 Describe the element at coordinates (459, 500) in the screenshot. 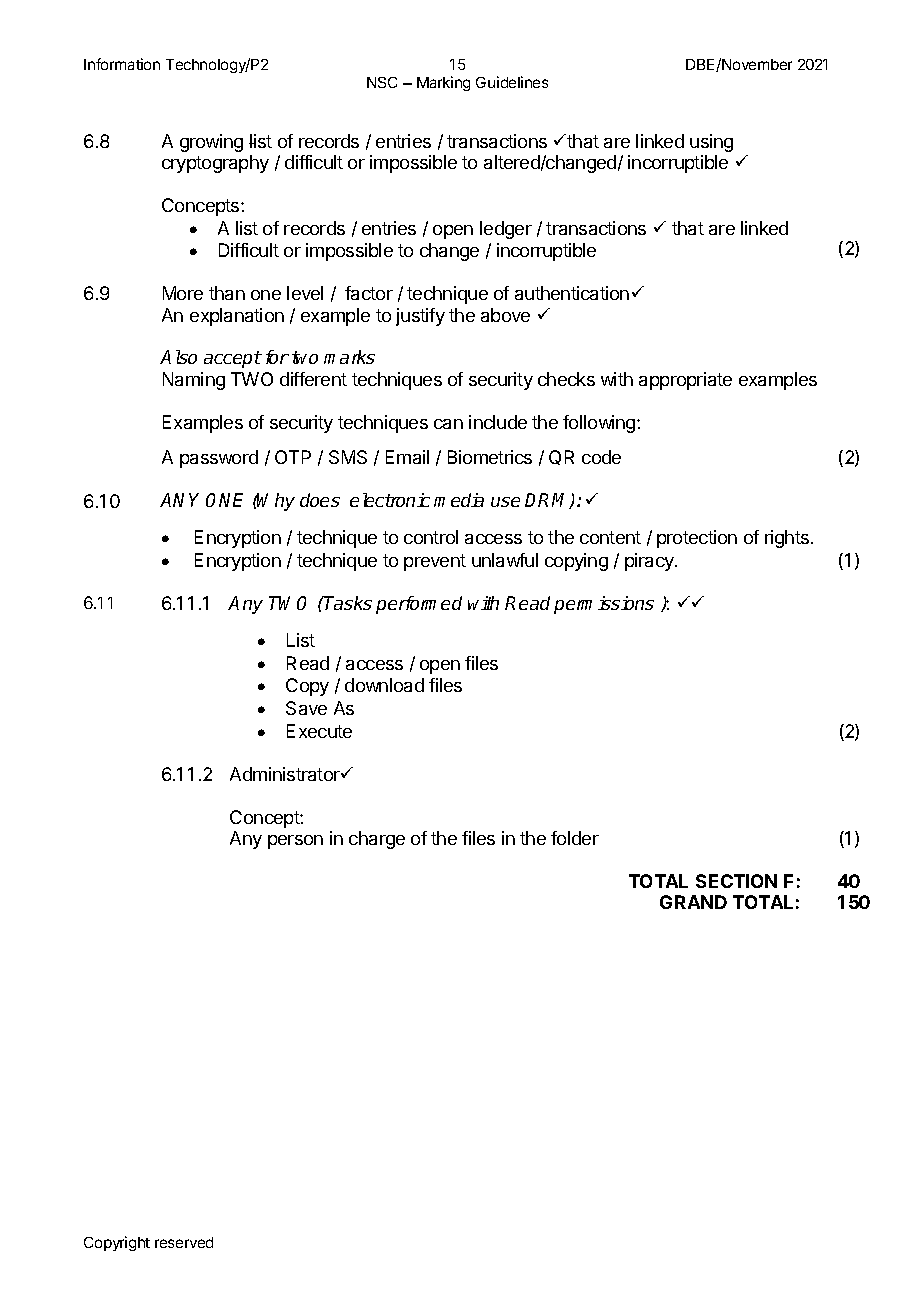

I see `media` at that location.
